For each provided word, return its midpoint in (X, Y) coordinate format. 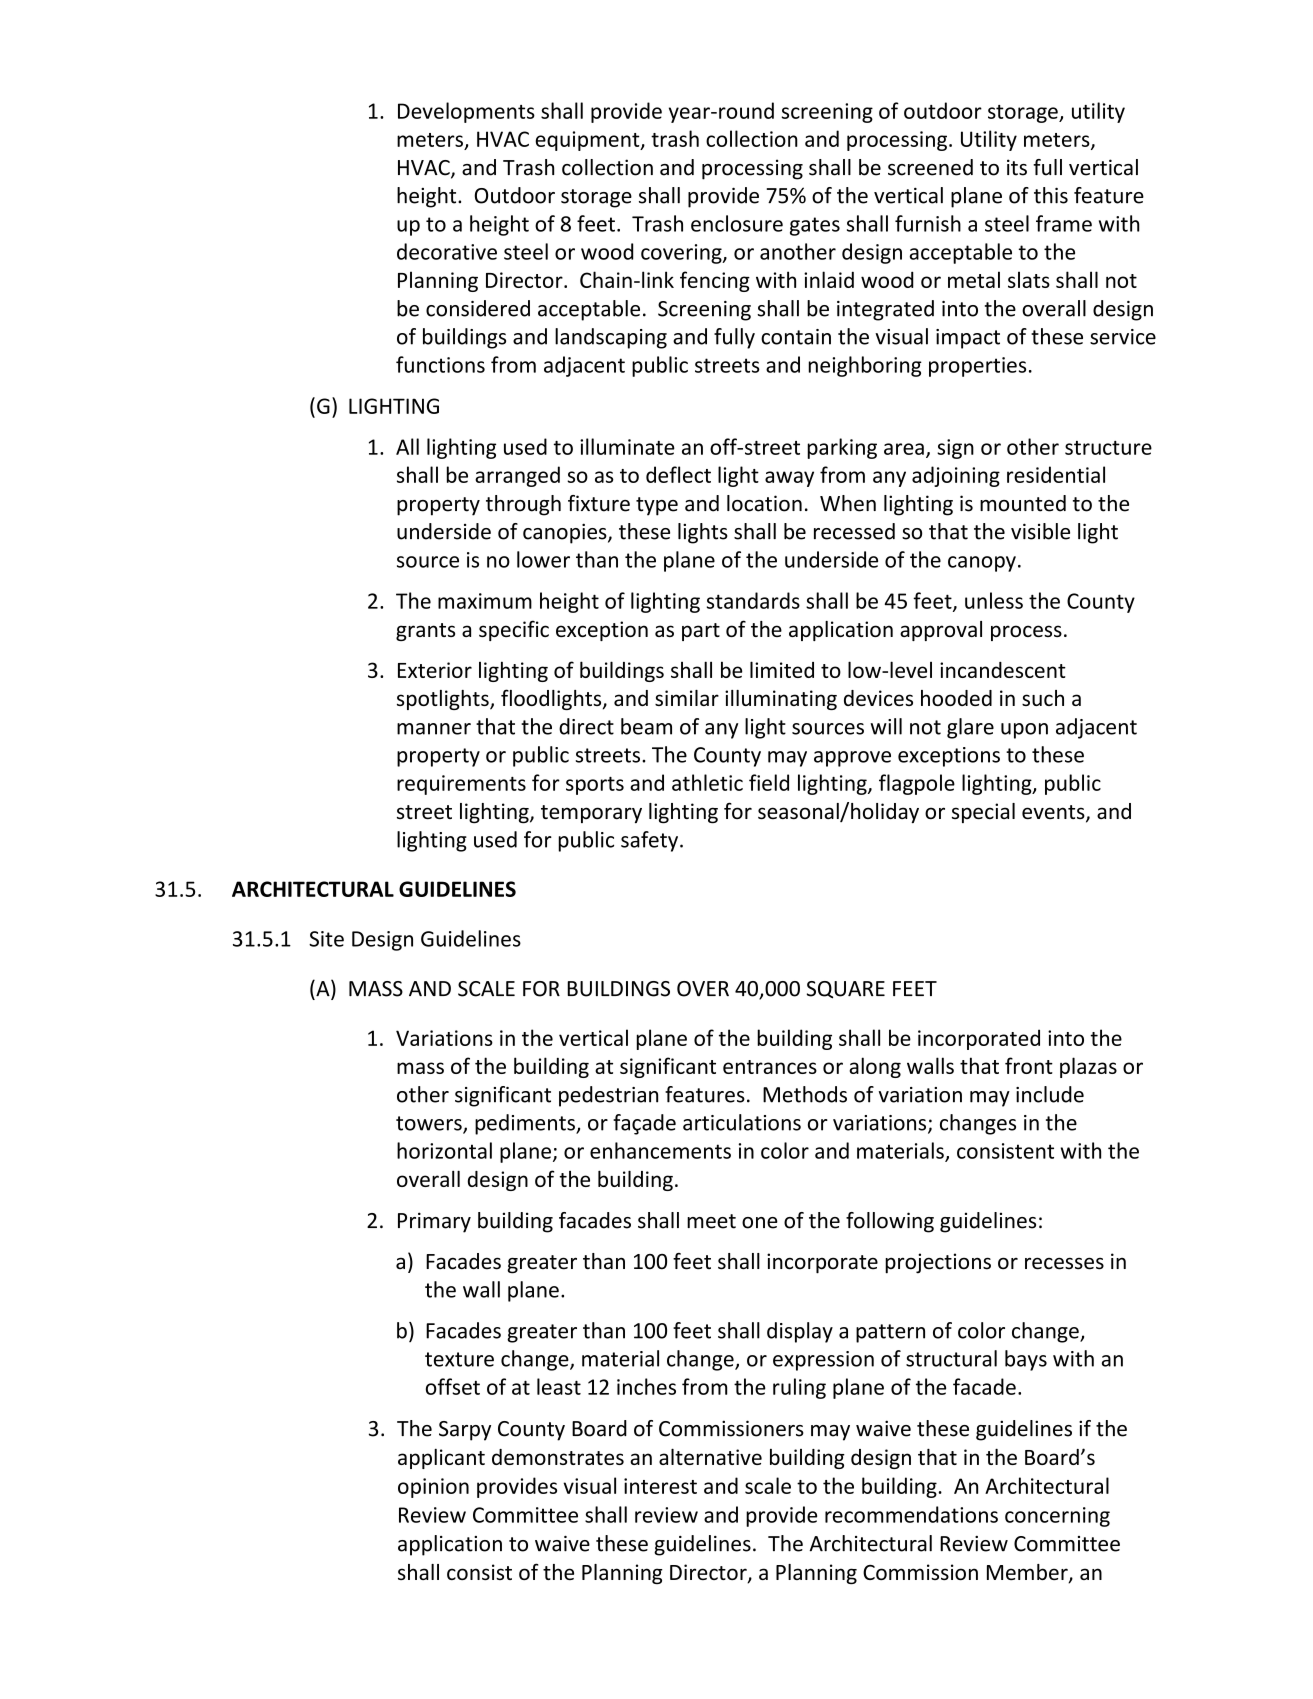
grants (425, 632)
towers (430, 1124)
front (1029, 1065)
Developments (466, 112)
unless (994, 600)
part (701, 632)
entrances (770, 1067)
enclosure (737, 223)
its (1017, 167)
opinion (433, 1488)
